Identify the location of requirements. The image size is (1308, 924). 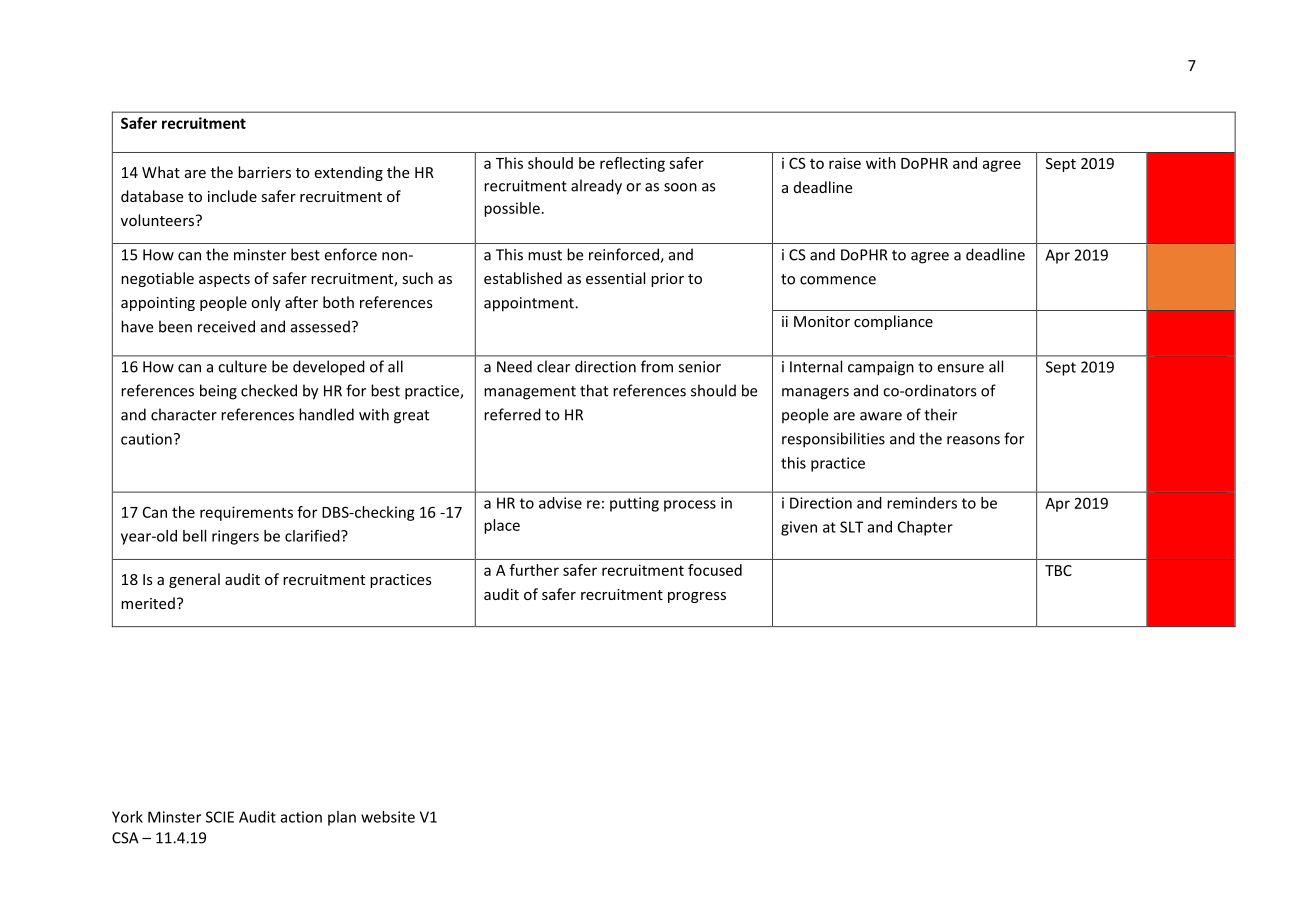
(246, 513).
